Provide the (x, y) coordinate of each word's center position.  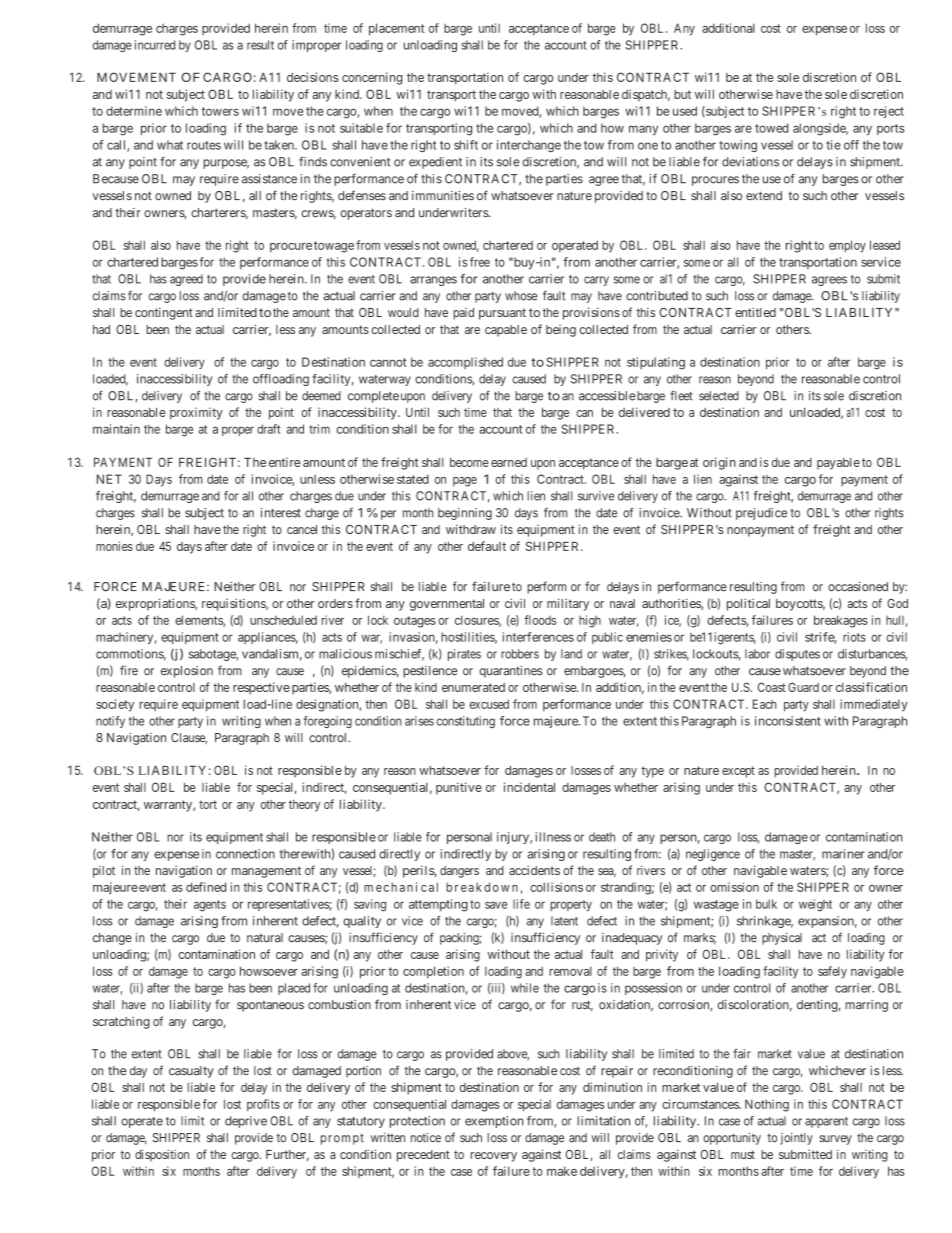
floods (540, 620)
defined (206, 887)
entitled (755, 312)
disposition (162, 1155)
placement (397, 29)
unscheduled (283, 620)
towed (772, 128)
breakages (841, 621)
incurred (155, 45)
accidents (534, 870)
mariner (843, 854)
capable (506, 331)
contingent (164, 313)
